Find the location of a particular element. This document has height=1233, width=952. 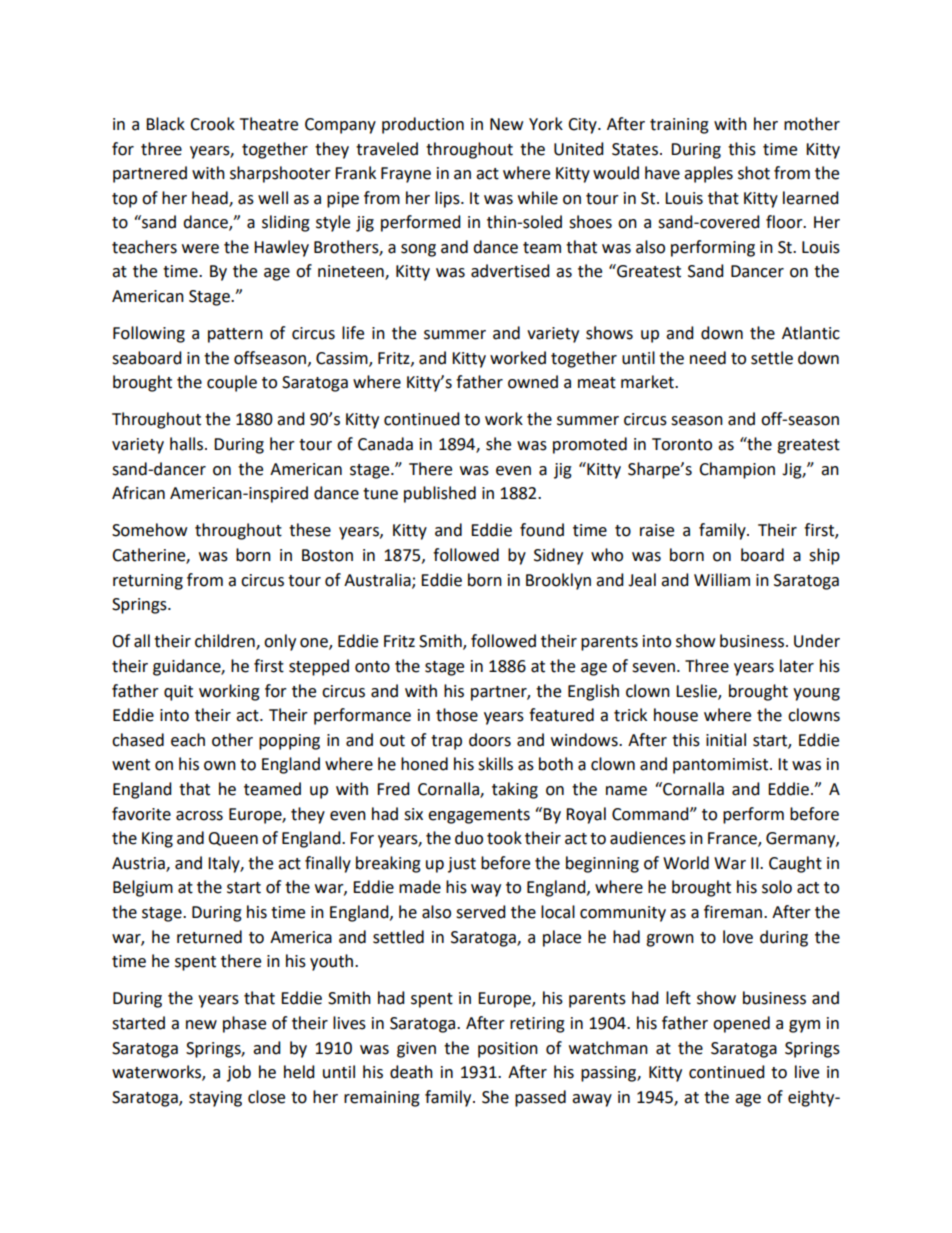

William is located at coordinates (722, 580).
